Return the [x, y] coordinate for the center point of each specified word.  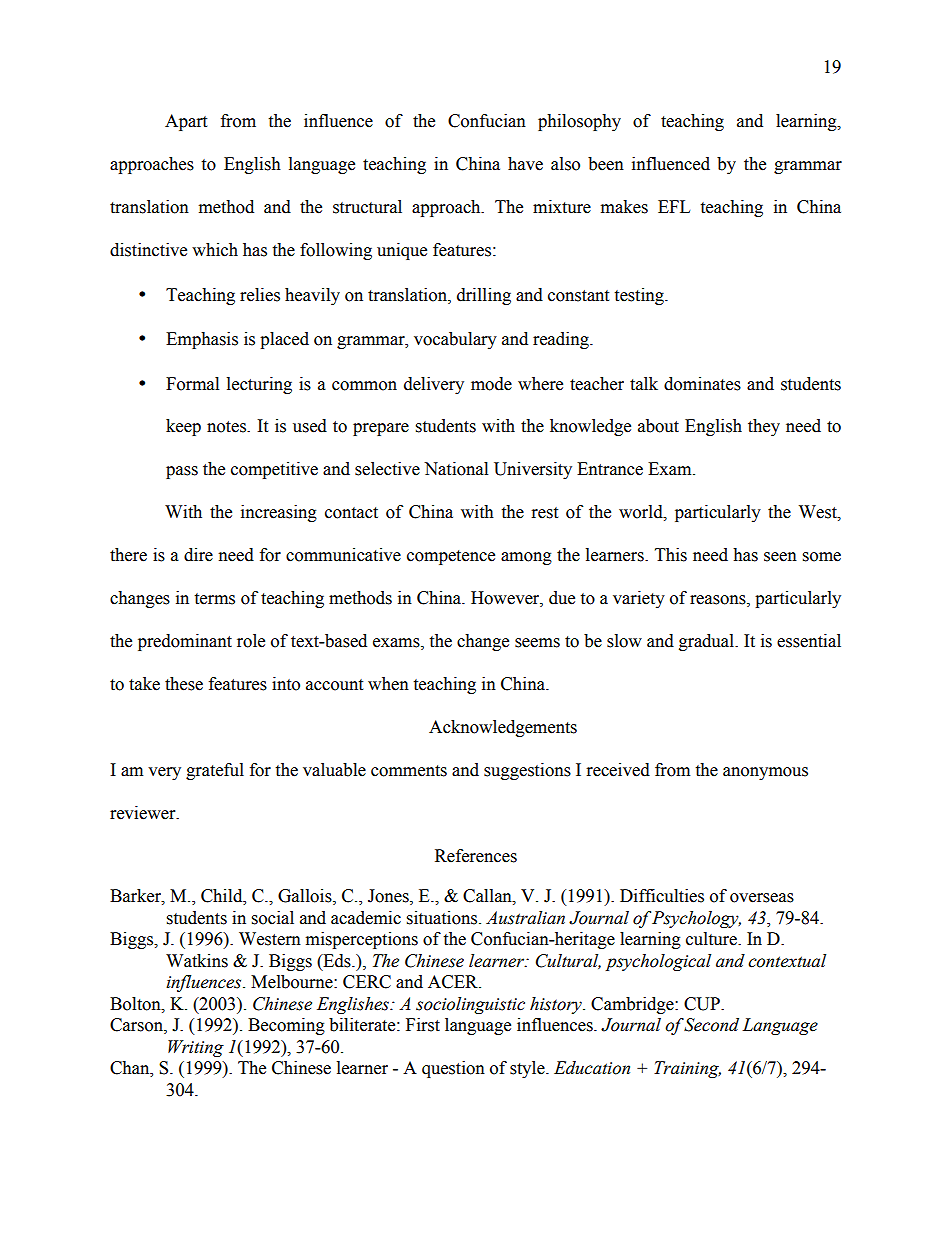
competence [451, 557]
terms [214, 599]
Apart [186, 122]
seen [780, 557]
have [525, 164]
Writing [196, 1048]
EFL [674, 206]
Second [711, 1025]
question [453, 1069]
